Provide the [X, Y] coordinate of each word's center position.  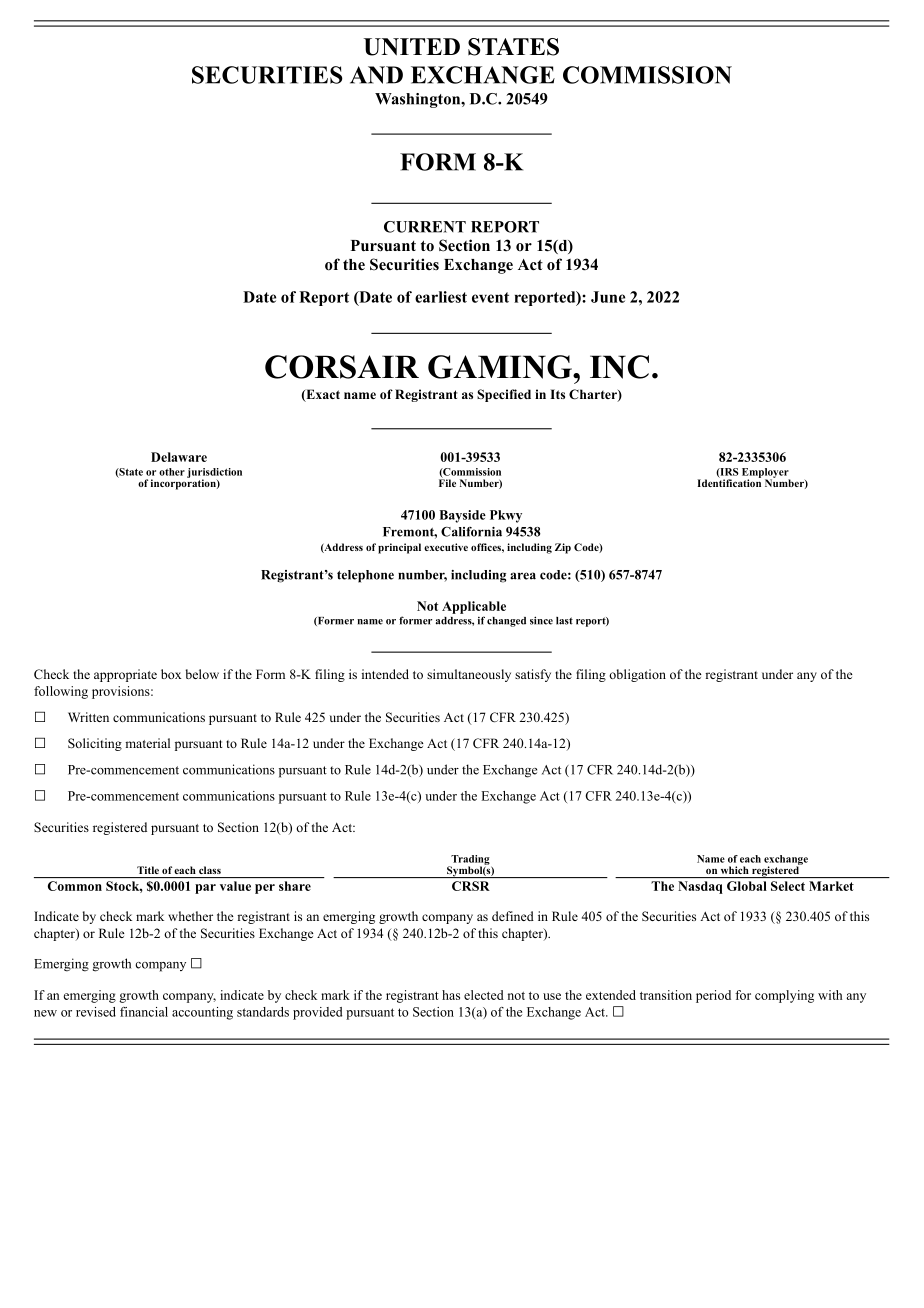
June [608, 297]
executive [446, 547]
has [451, 995]
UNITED [412, 47]
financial [144, 1012]
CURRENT [425, 227]
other [172, 472]
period [713, 996]
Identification [729, 482]
